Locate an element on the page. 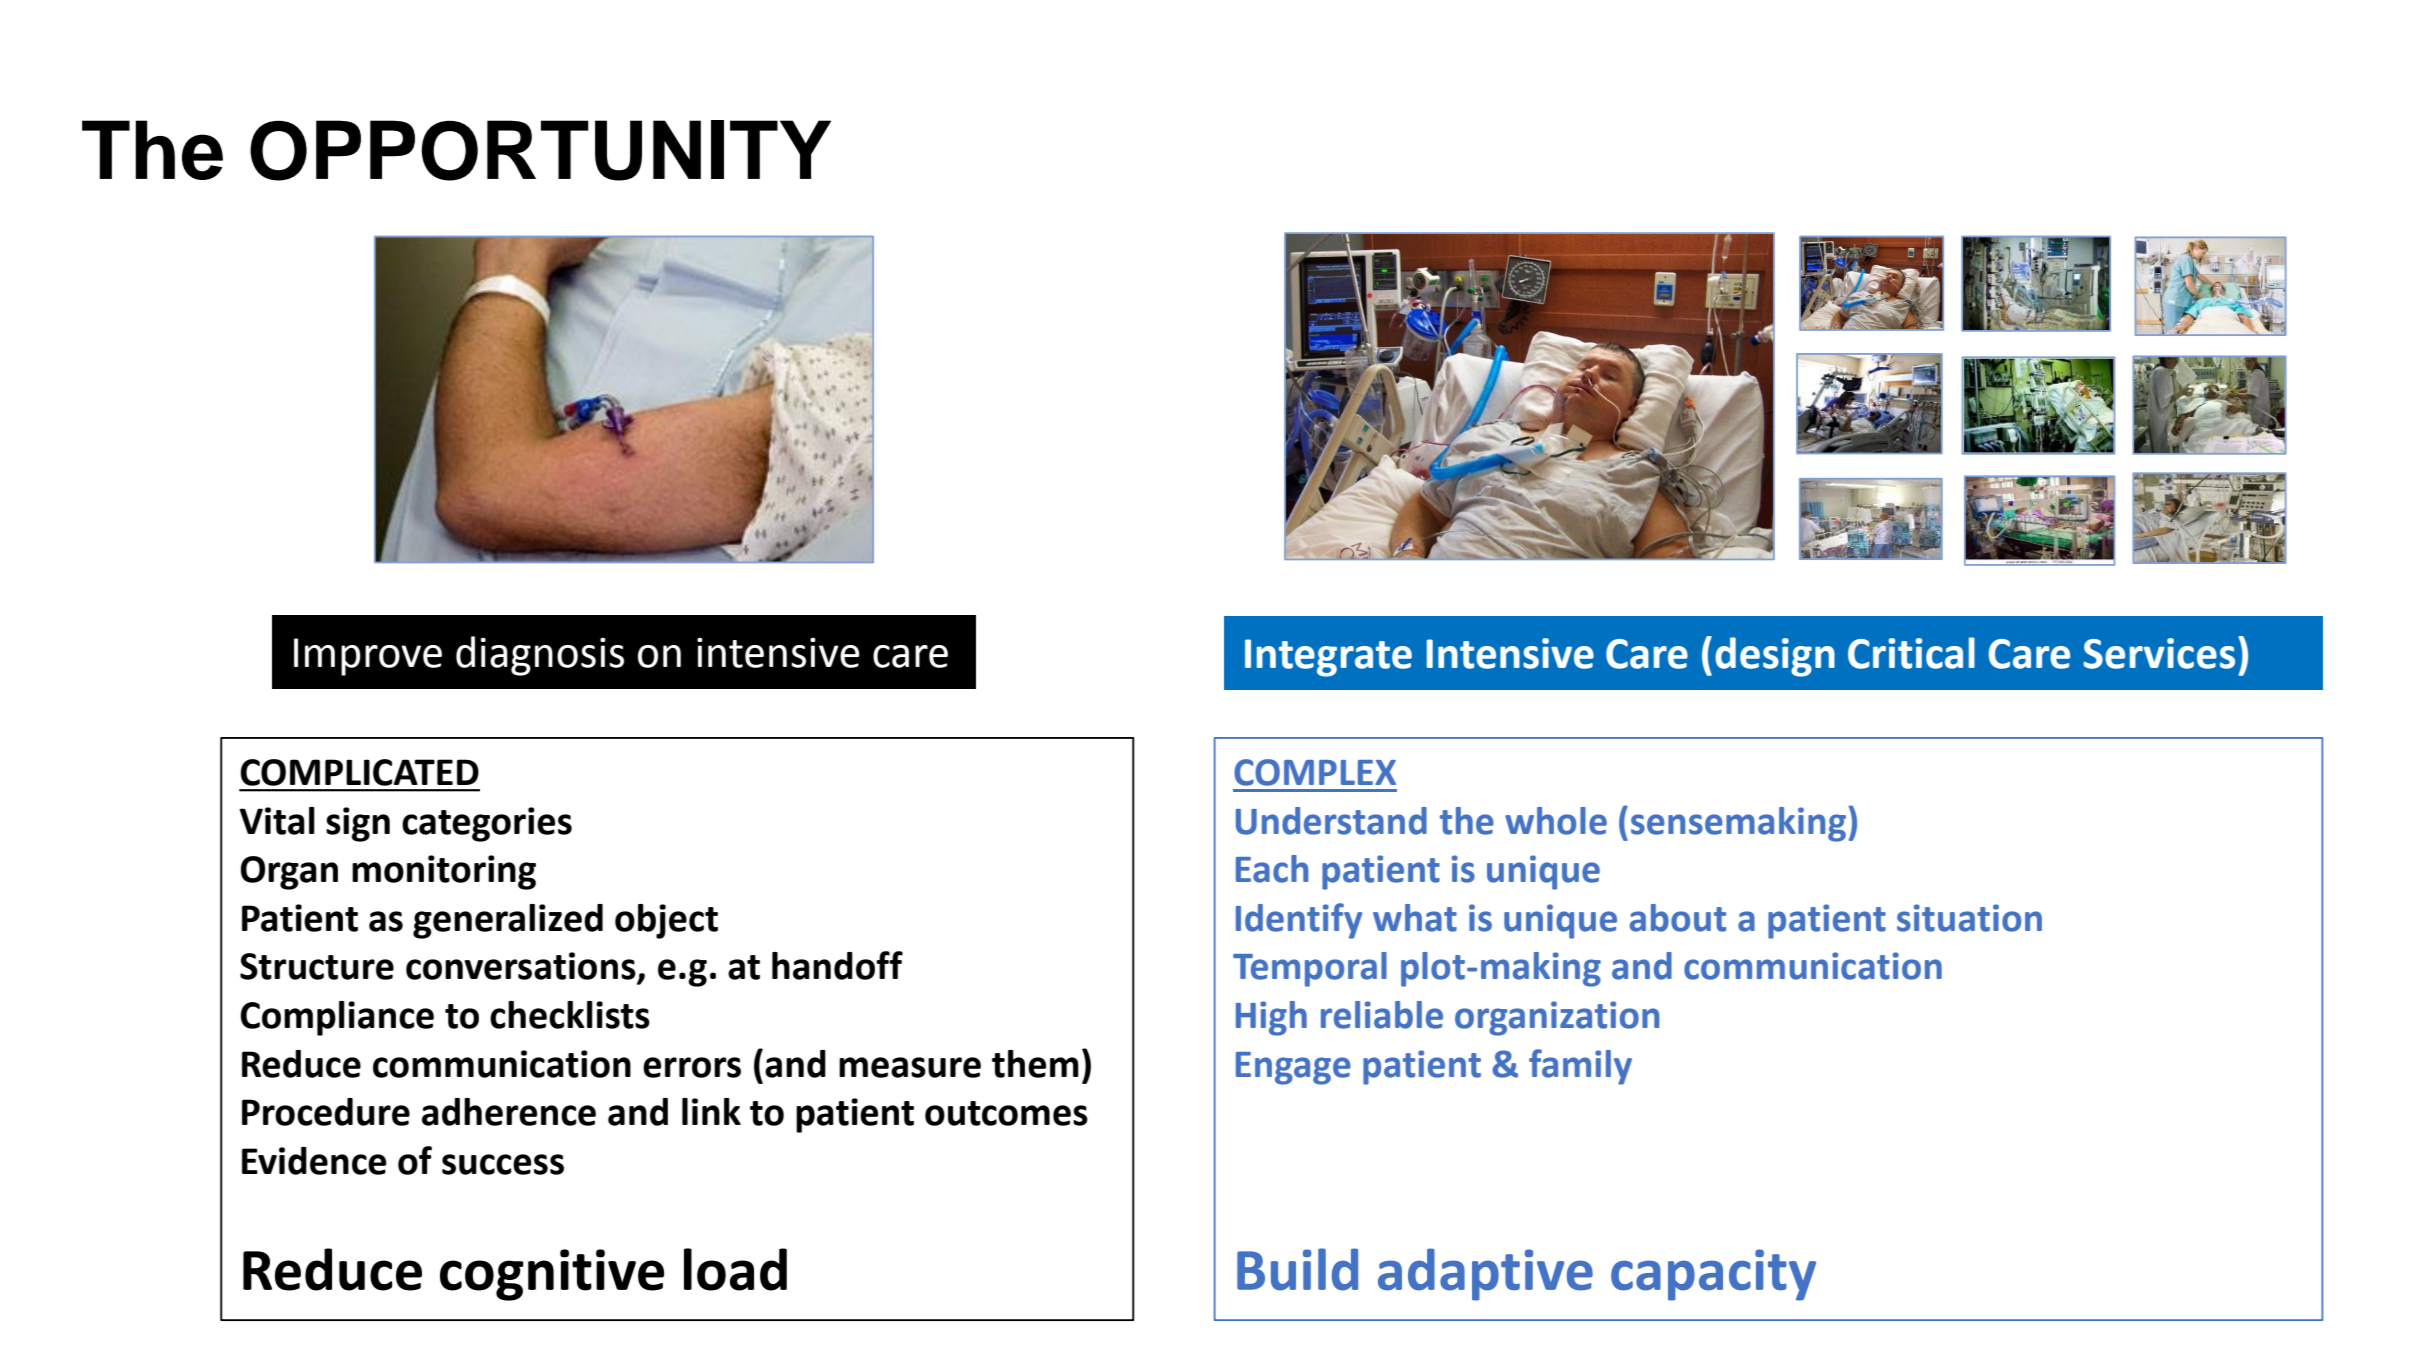 This page has height=1366, width=2428. cognitive is located at coordinates (552, 1275).
